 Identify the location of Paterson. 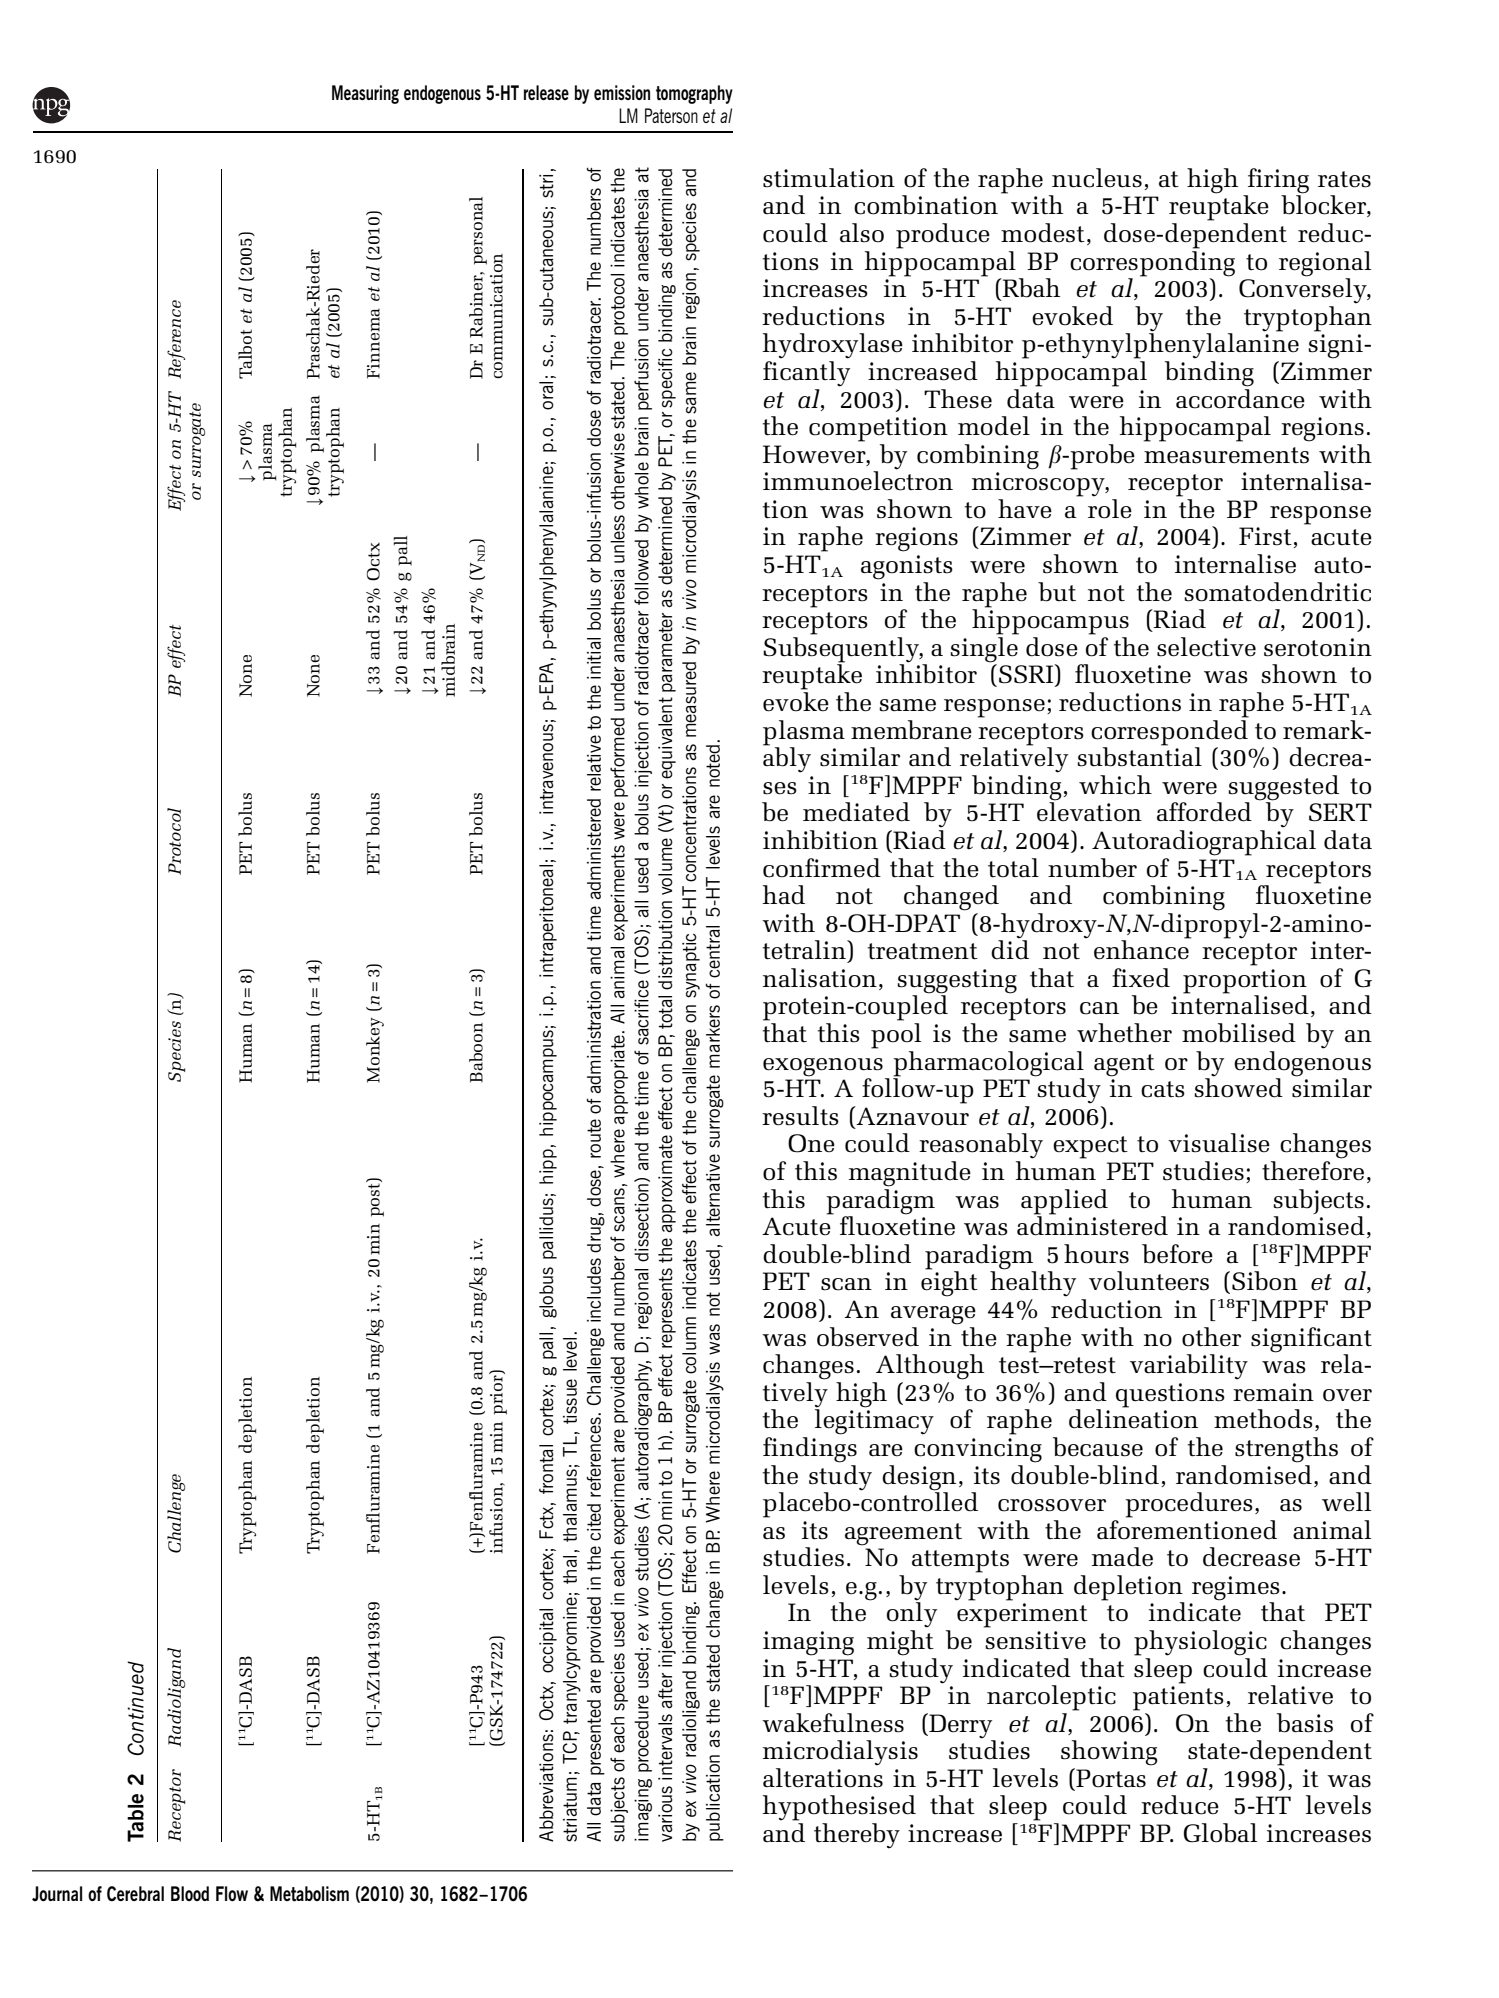
(671, 115).
